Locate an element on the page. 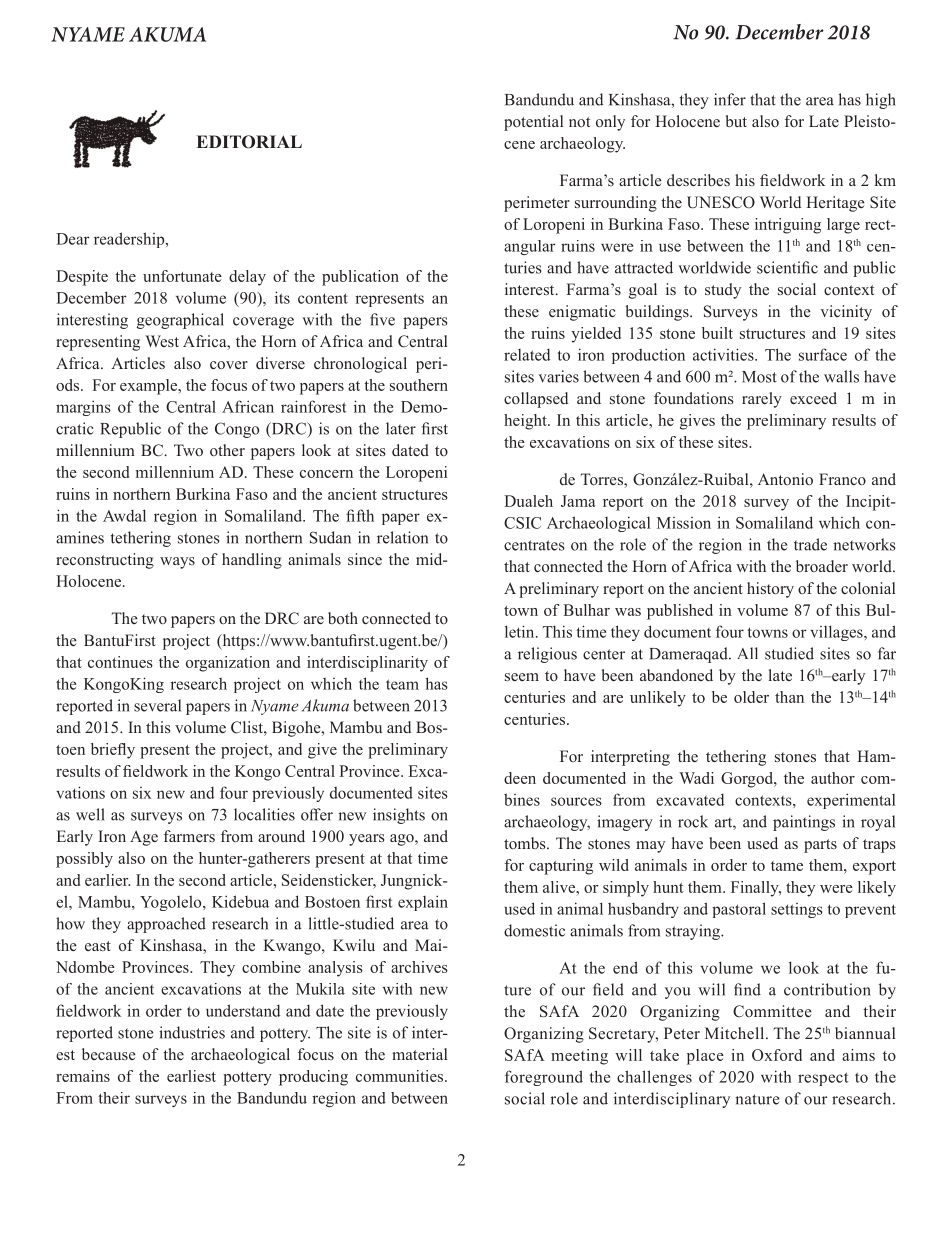 The image size is (952, 1233). industries is located at coordinates (192, 1032).
